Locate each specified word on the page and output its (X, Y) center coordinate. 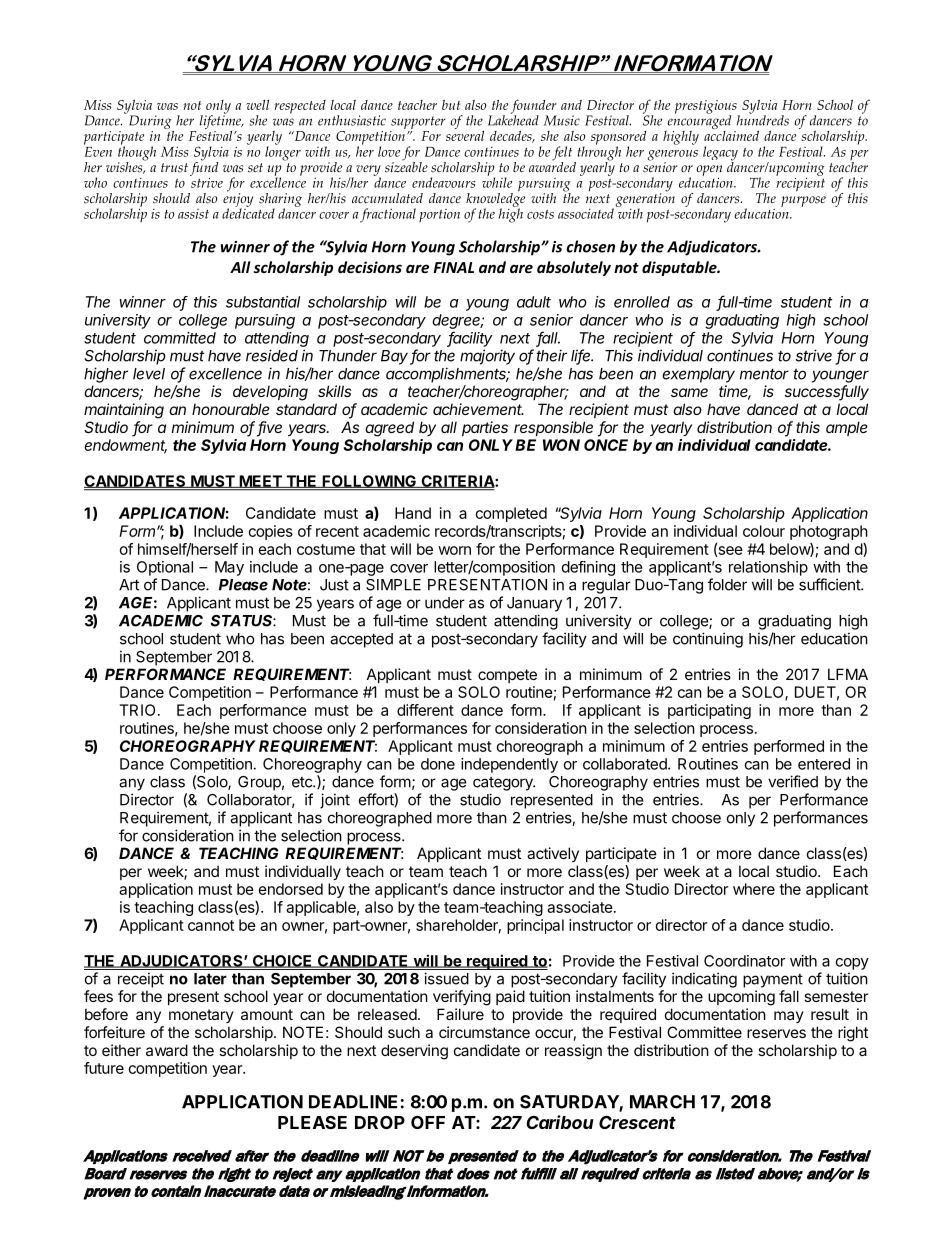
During (151, 123)
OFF (428, 1122)
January (534, 604)
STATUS (243, 621)
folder (727, 584)
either (121, 1050)
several (465, 134)
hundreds (763, 119)
